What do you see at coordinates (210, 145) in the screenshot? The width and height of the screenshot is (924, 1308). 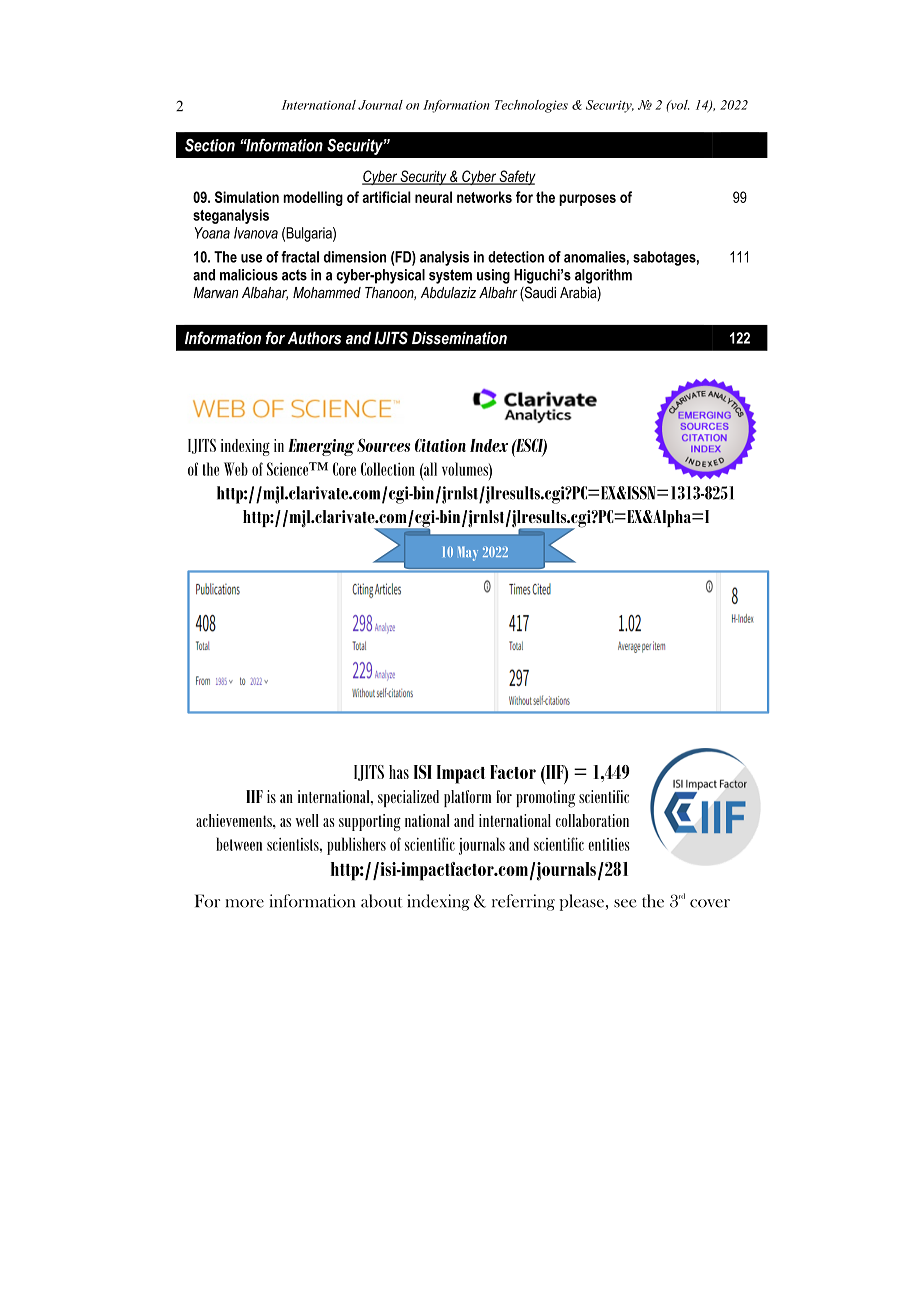 I see `Section` at bounding box center [210, 145].
